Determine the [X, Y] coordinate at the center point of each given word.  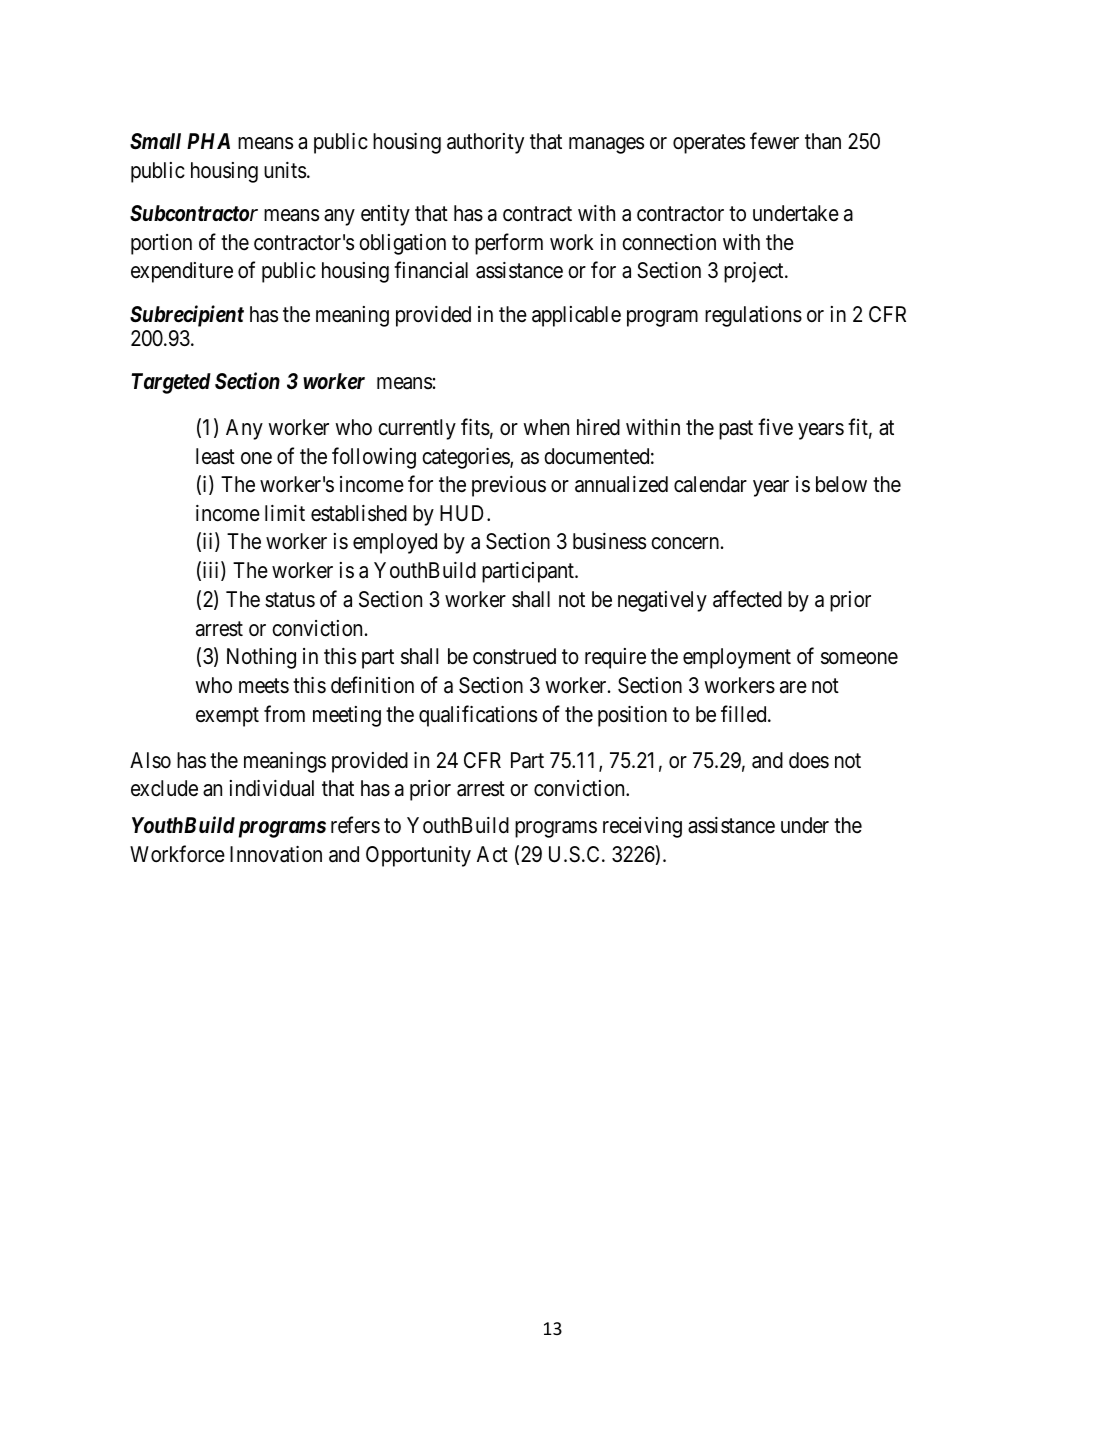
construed [514, 656]
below [841, 484]
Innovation [276, 854]
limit [285, 513]
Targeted [171, 383]
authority [485, 143]
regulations [753, 316]
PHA [208, 141]
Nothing [261, 658]
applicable [576, 316]
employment [737, 658]
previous [509, 486]
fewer [774, 141]
